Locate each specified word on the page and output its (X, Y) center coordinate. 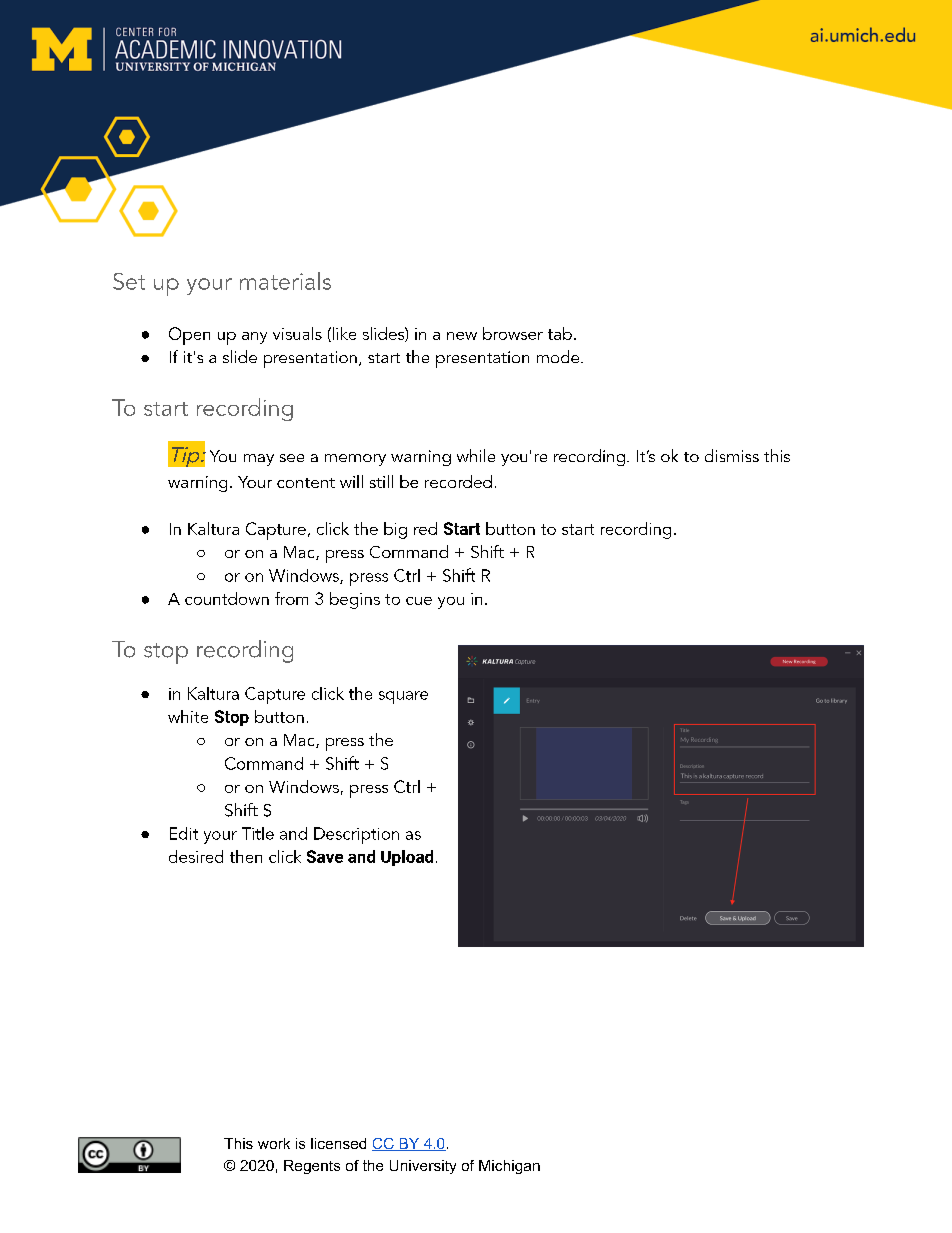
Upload (407, 858)
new (462, 336)
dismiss (732, 455)
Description (356, 835)
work (274, 1143)
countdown (227, 598)
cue (419, 601)
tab (560, 333)
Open (189, 336)
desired (196, 856)
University (423, 1167)
